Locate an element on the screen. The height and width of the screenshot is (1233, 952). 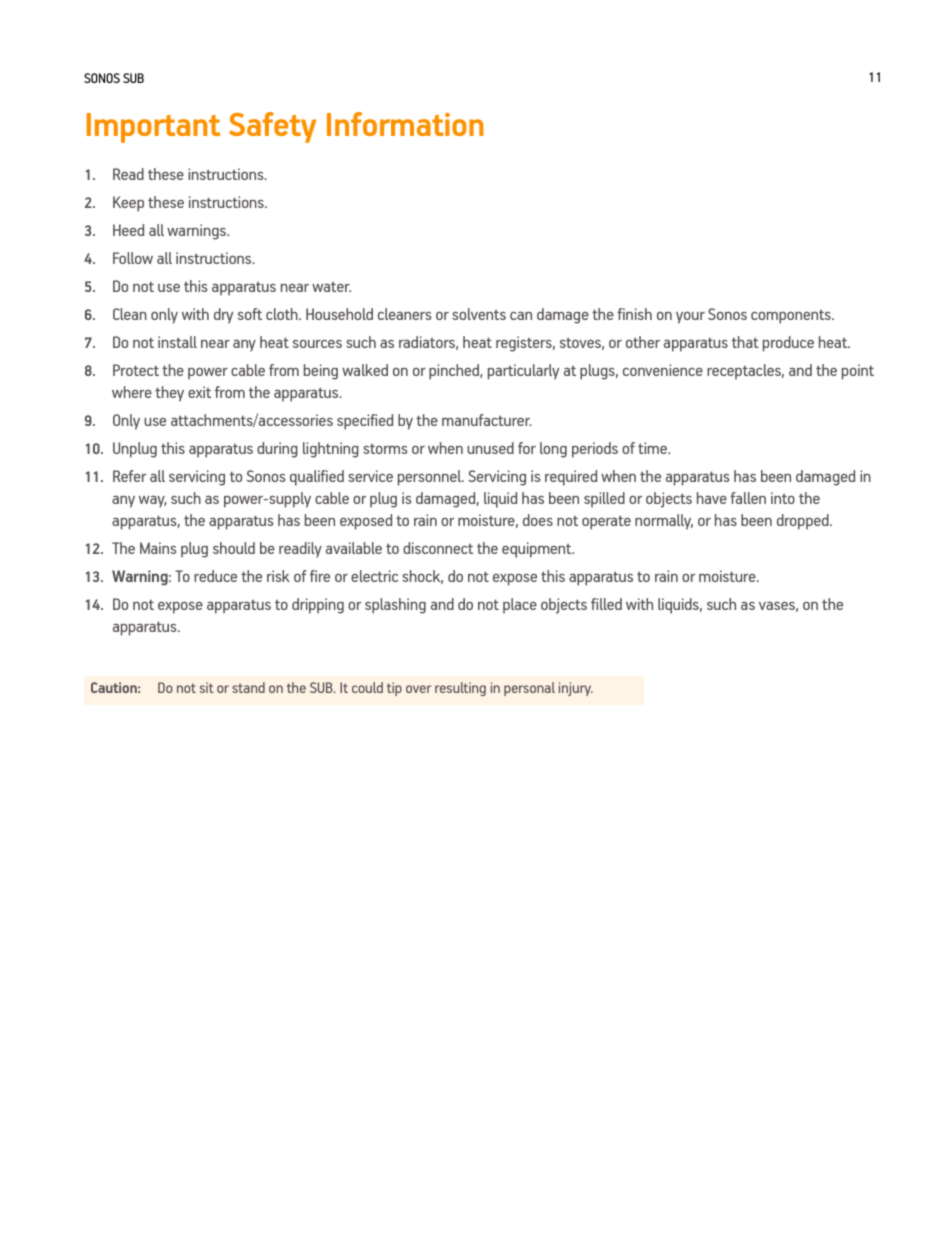
sit is located at coordinates (207, 687).
